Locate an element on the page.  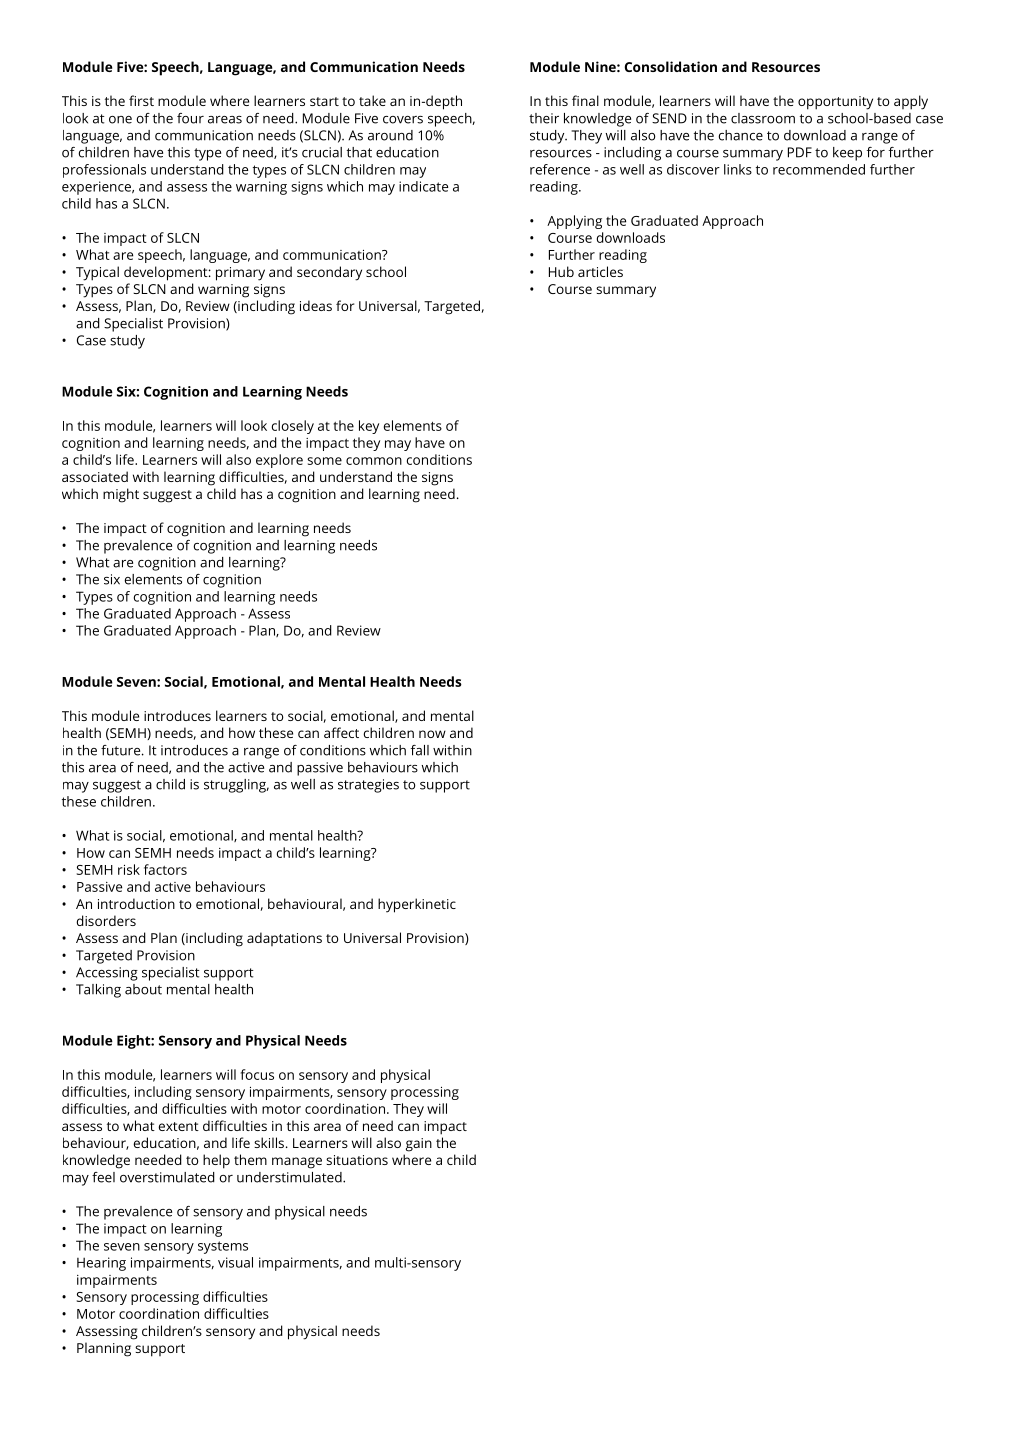
systems is located at coordinates (223, 1247).
